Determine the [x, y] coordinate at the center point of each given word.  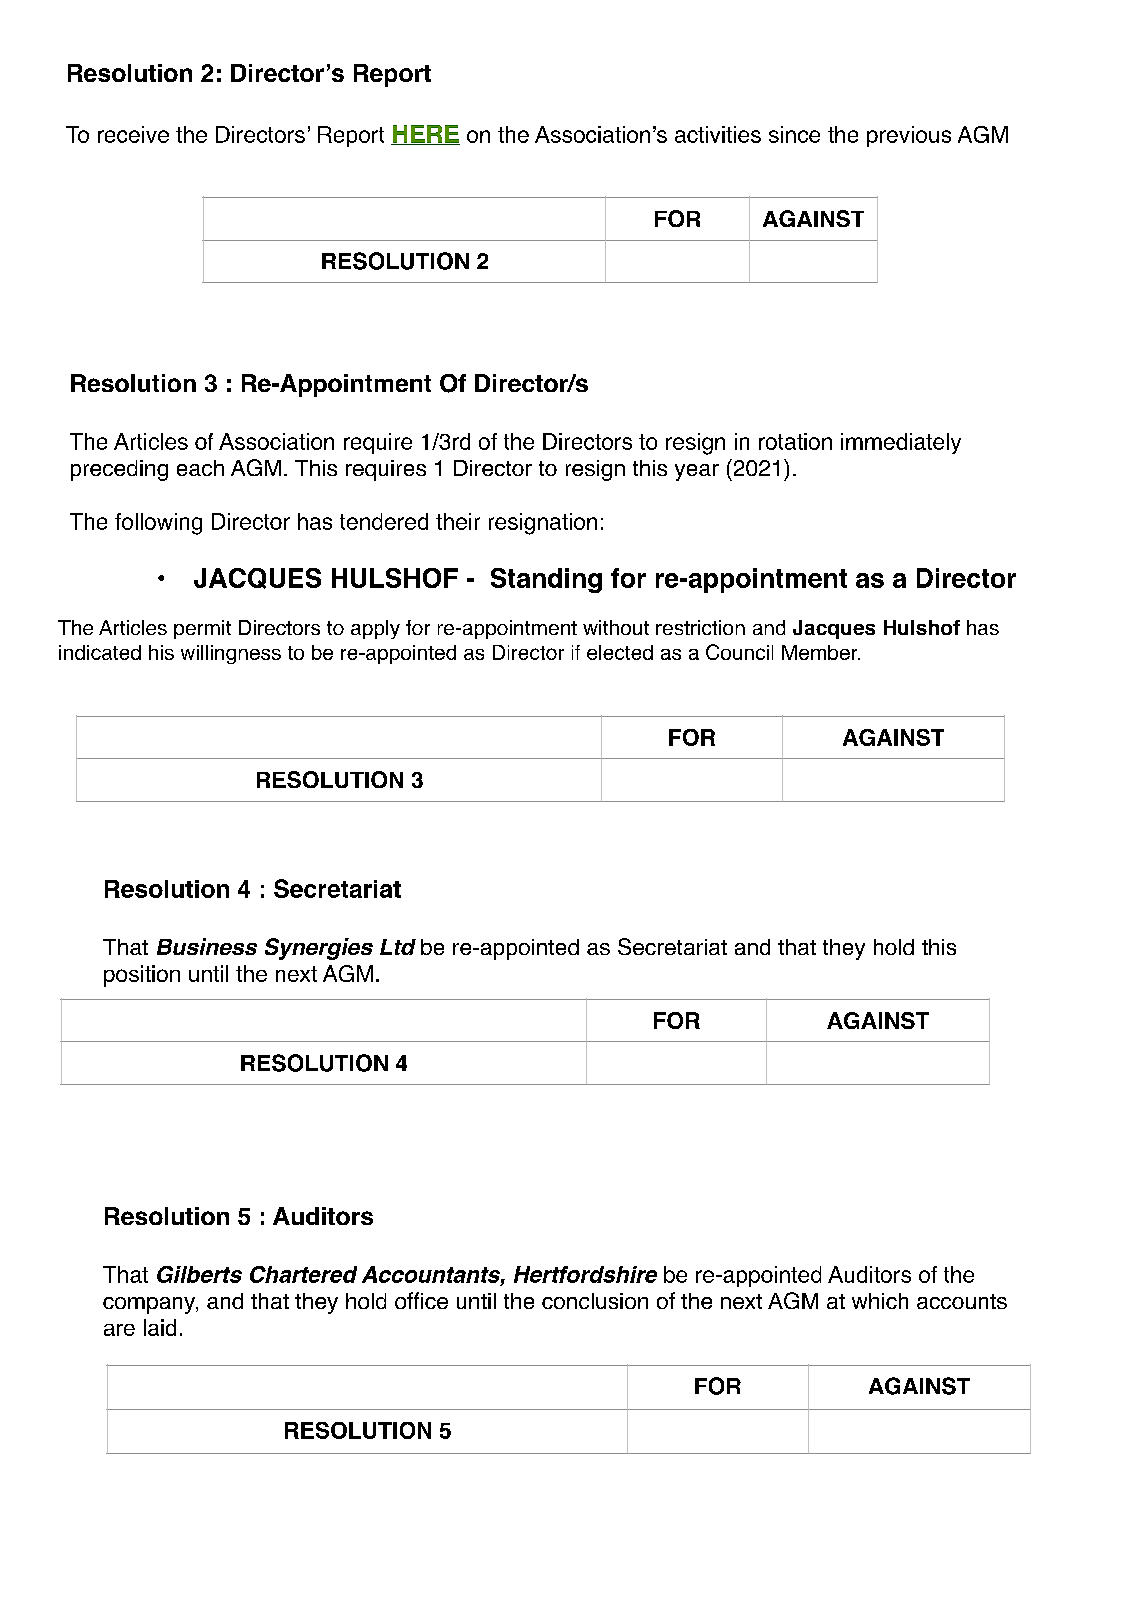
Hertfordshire [585, 1274]
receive [133, 134]
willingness [231, 654]
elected [620, 652]
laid [160, 1327]
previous [909, 136]
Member [821, 652]
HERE [425, 135]
